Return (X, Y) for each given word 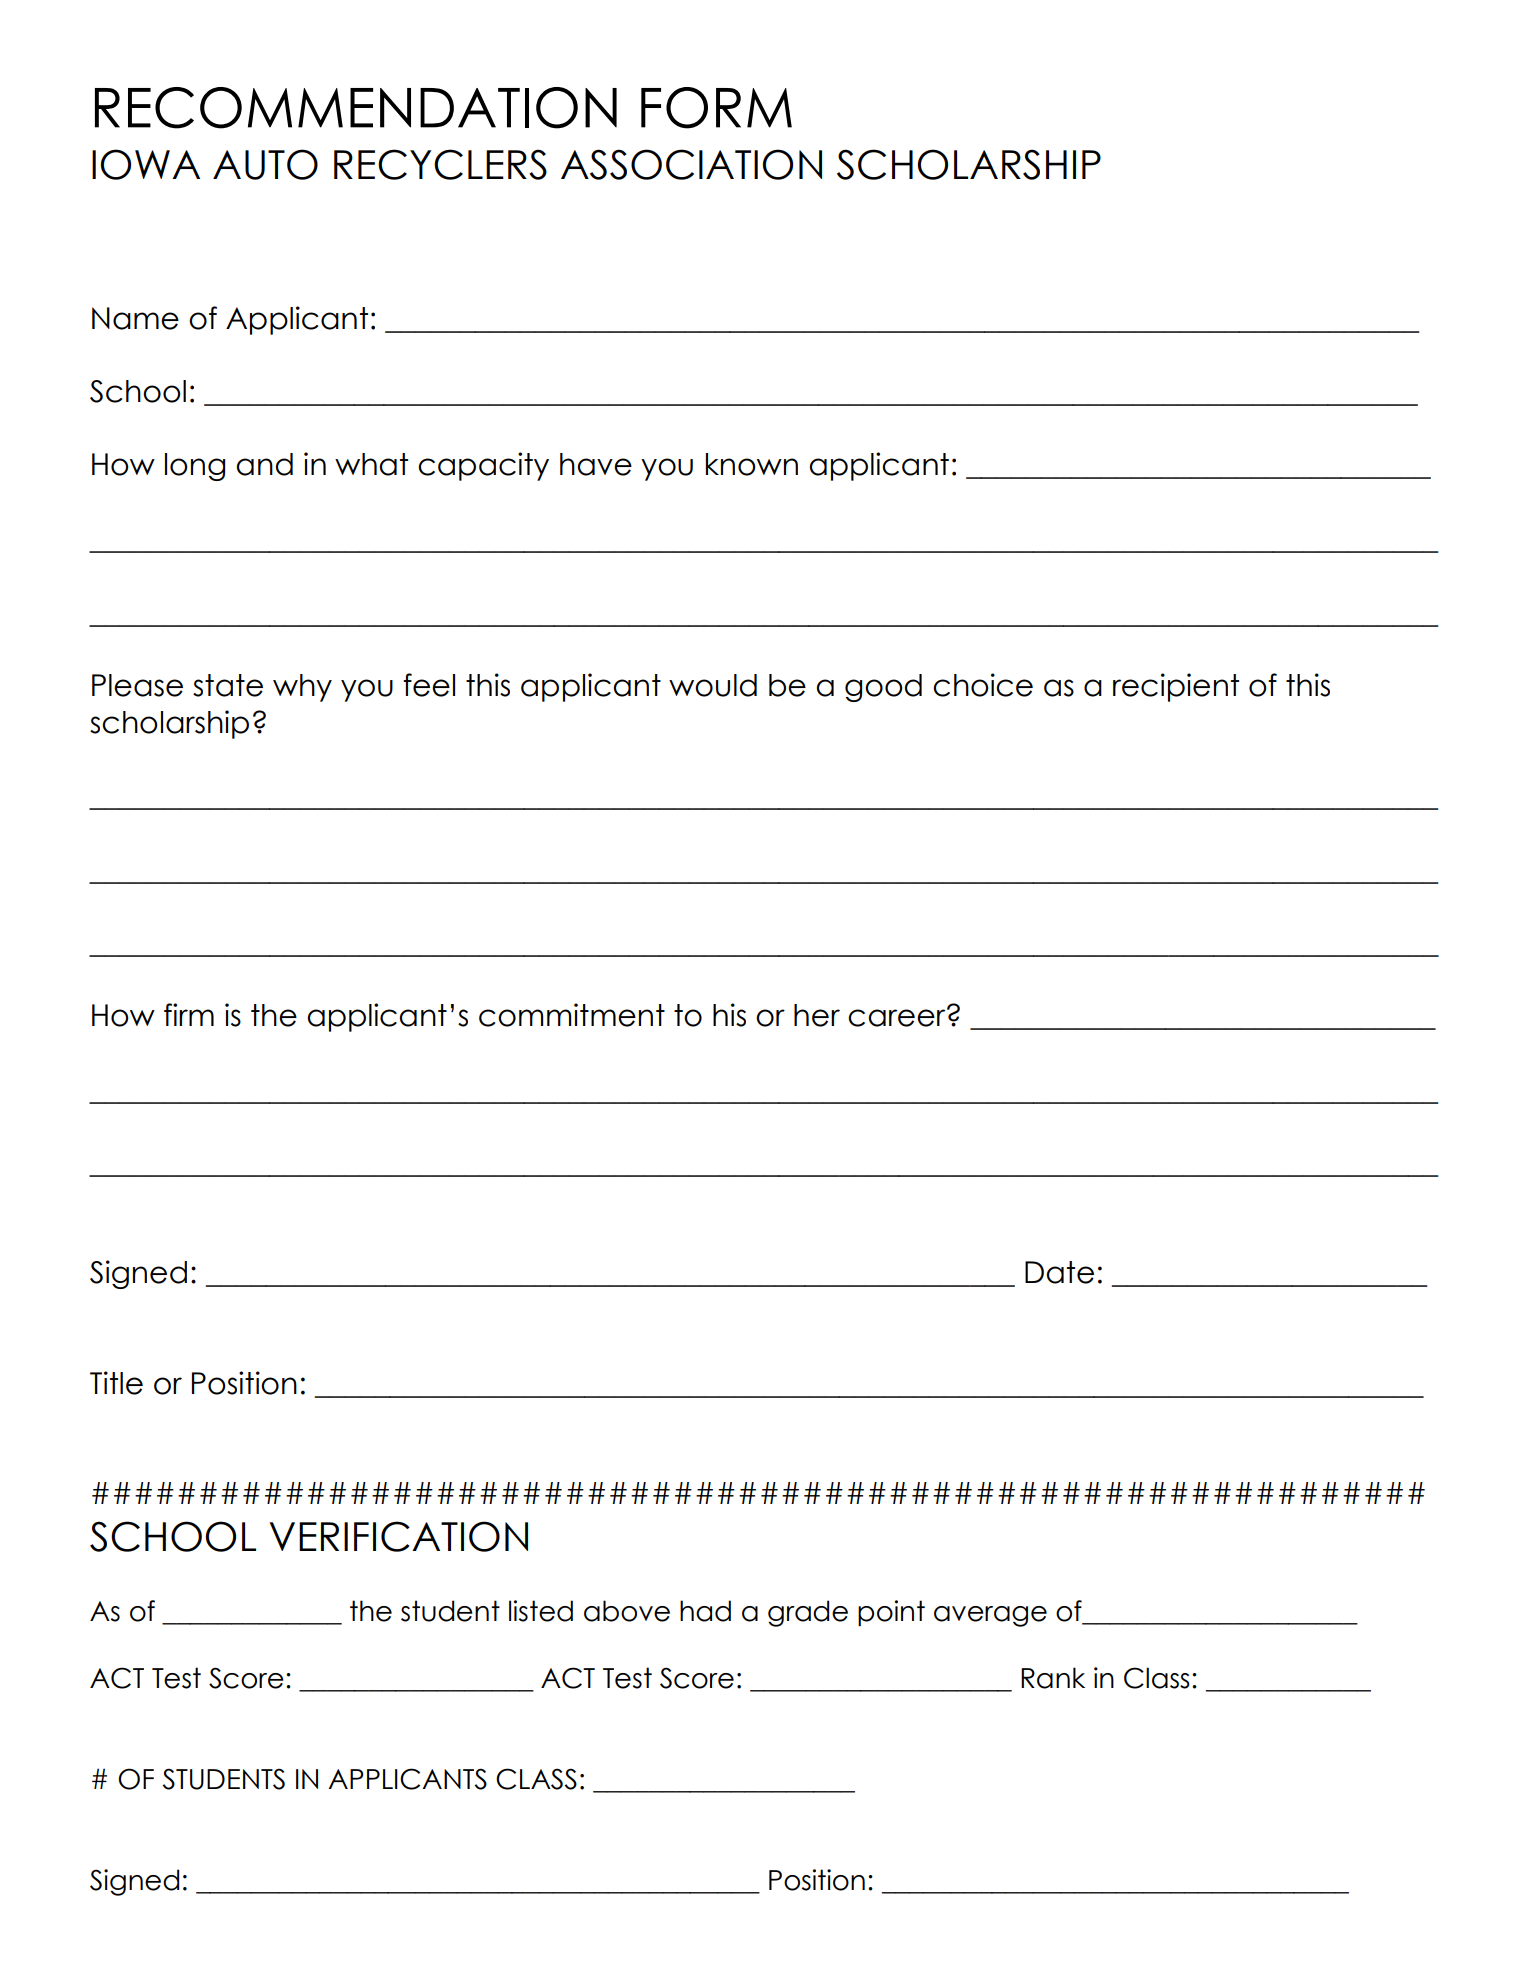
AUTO (265, 164)
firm (189, 1014)
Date (1059, 1272)
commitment (572, 1015)
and (264, 464)
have (596, 464)
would (713, 685)
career (898, 1017)
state (228, 685)
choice (983, 685)
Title (116, 1383)
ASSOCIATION (691, 164)
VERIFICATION (398, 1536)
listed (541, 1611)
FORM (716, 108)
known (752, 464)
